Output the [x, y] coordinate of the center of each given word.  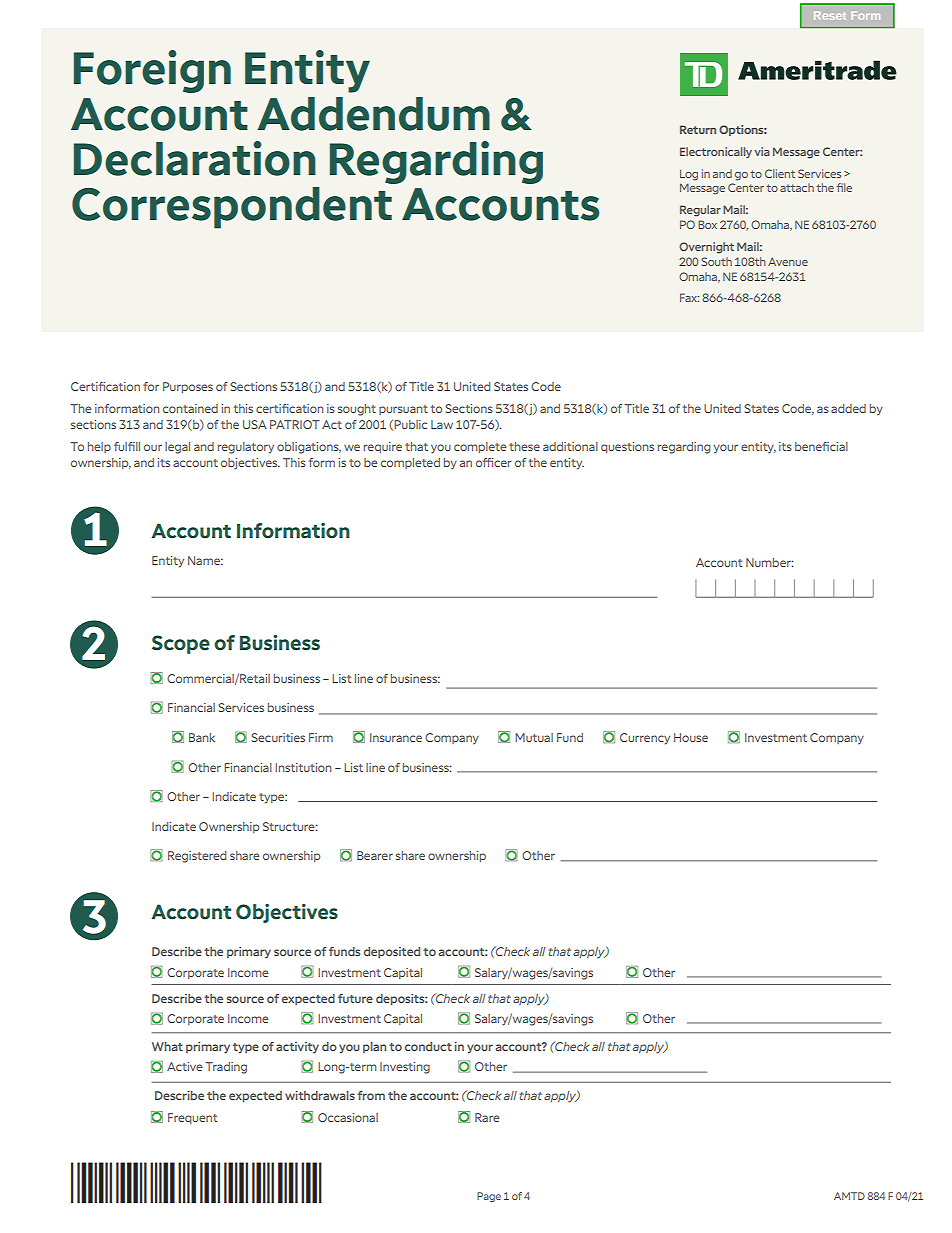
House [691, 737]
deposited [392, 952]
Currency [645, 739]
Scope [181, 644]
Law [442, 424]
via [762, 151]
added [848, 408]
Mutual [534, 737]
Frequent [192, 1118]
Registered [197, 857]
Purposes [188, 387]
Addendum [373, 114]
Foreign [152, 71]
